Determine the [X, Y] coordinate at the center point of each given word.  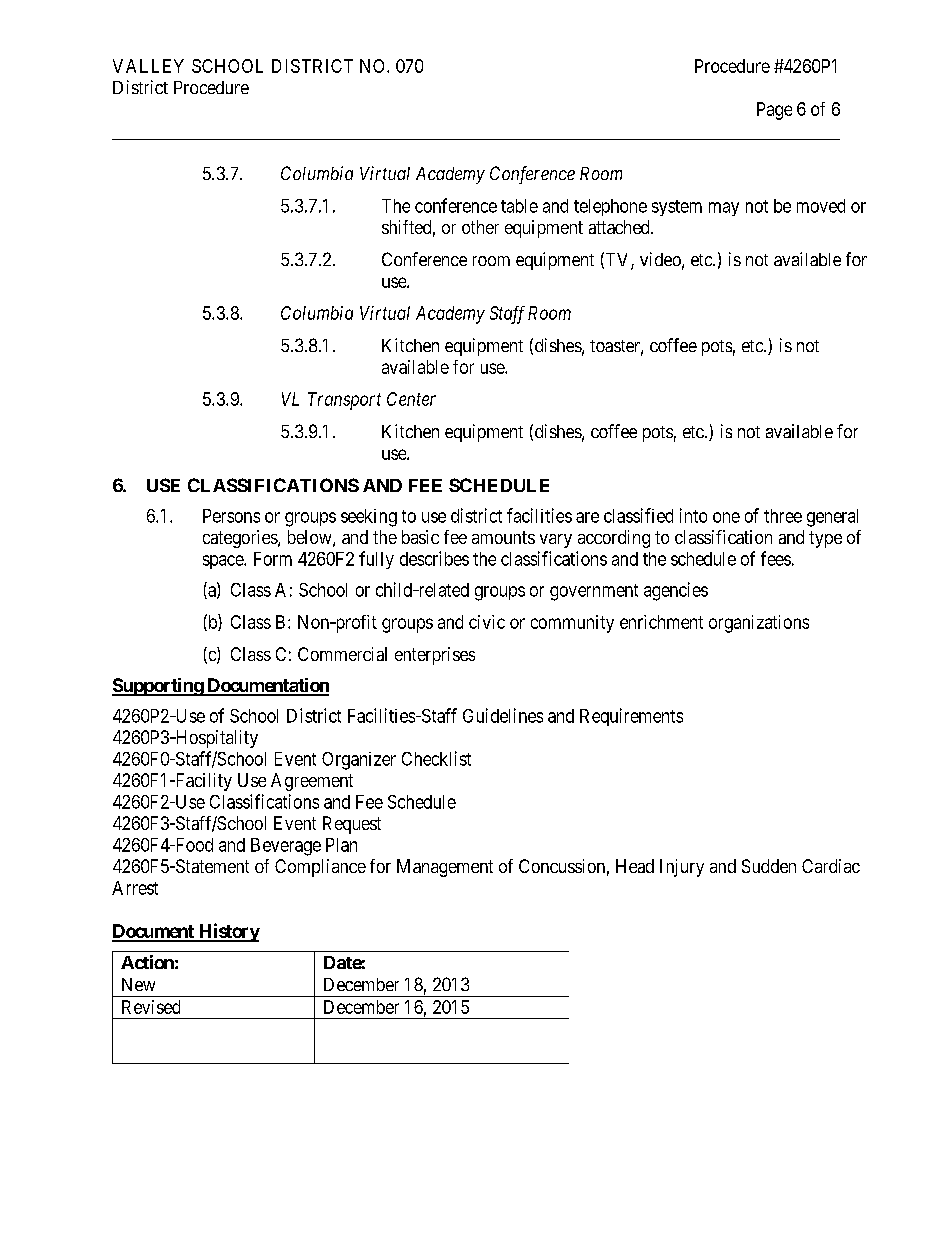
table [519, 206]
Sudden [769, 866]
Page [774, 111]
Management [445, 868]
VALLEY [148, 66]
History [228, 932]
